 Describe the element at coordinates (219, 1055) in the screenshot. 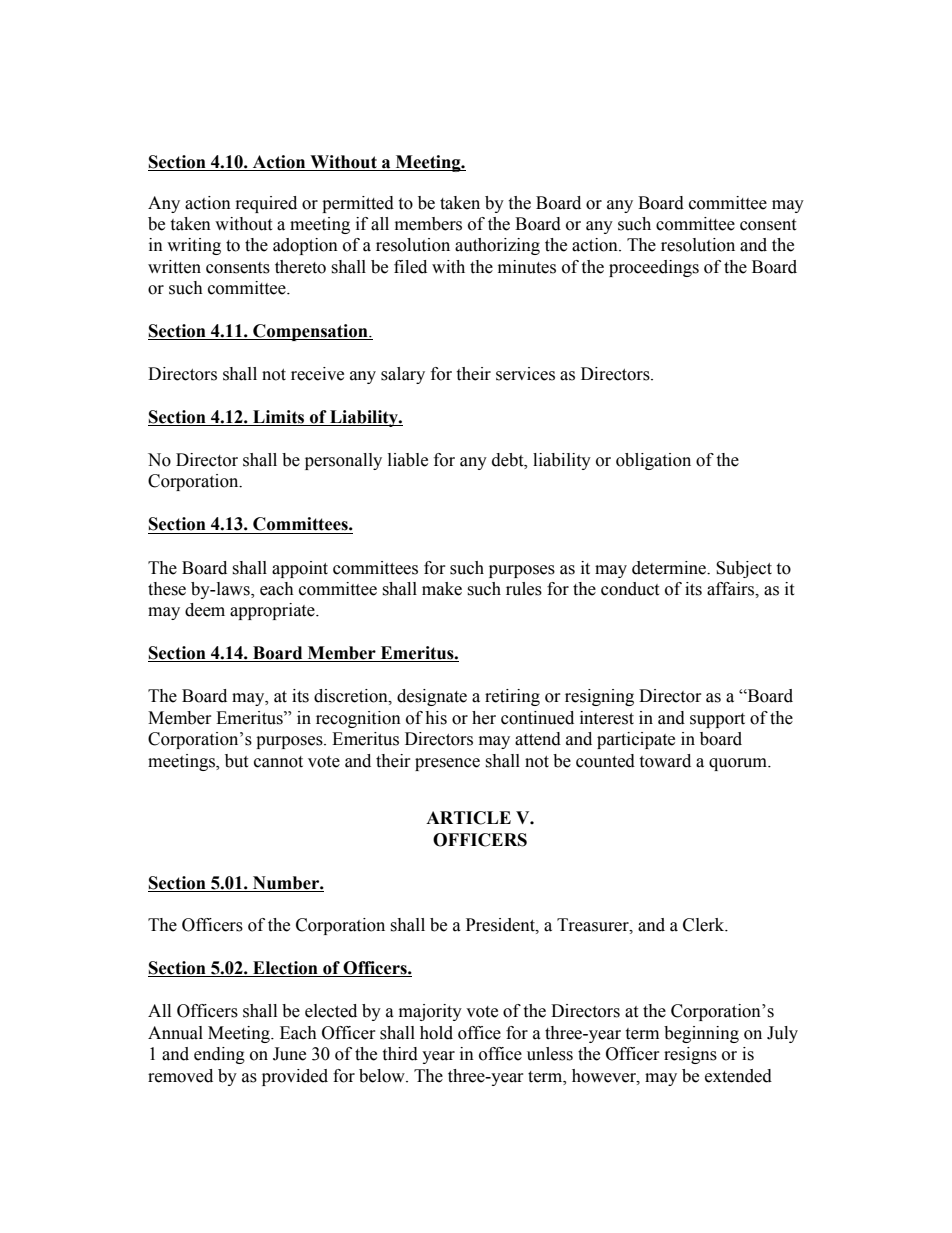

I see `ending` at that location.
